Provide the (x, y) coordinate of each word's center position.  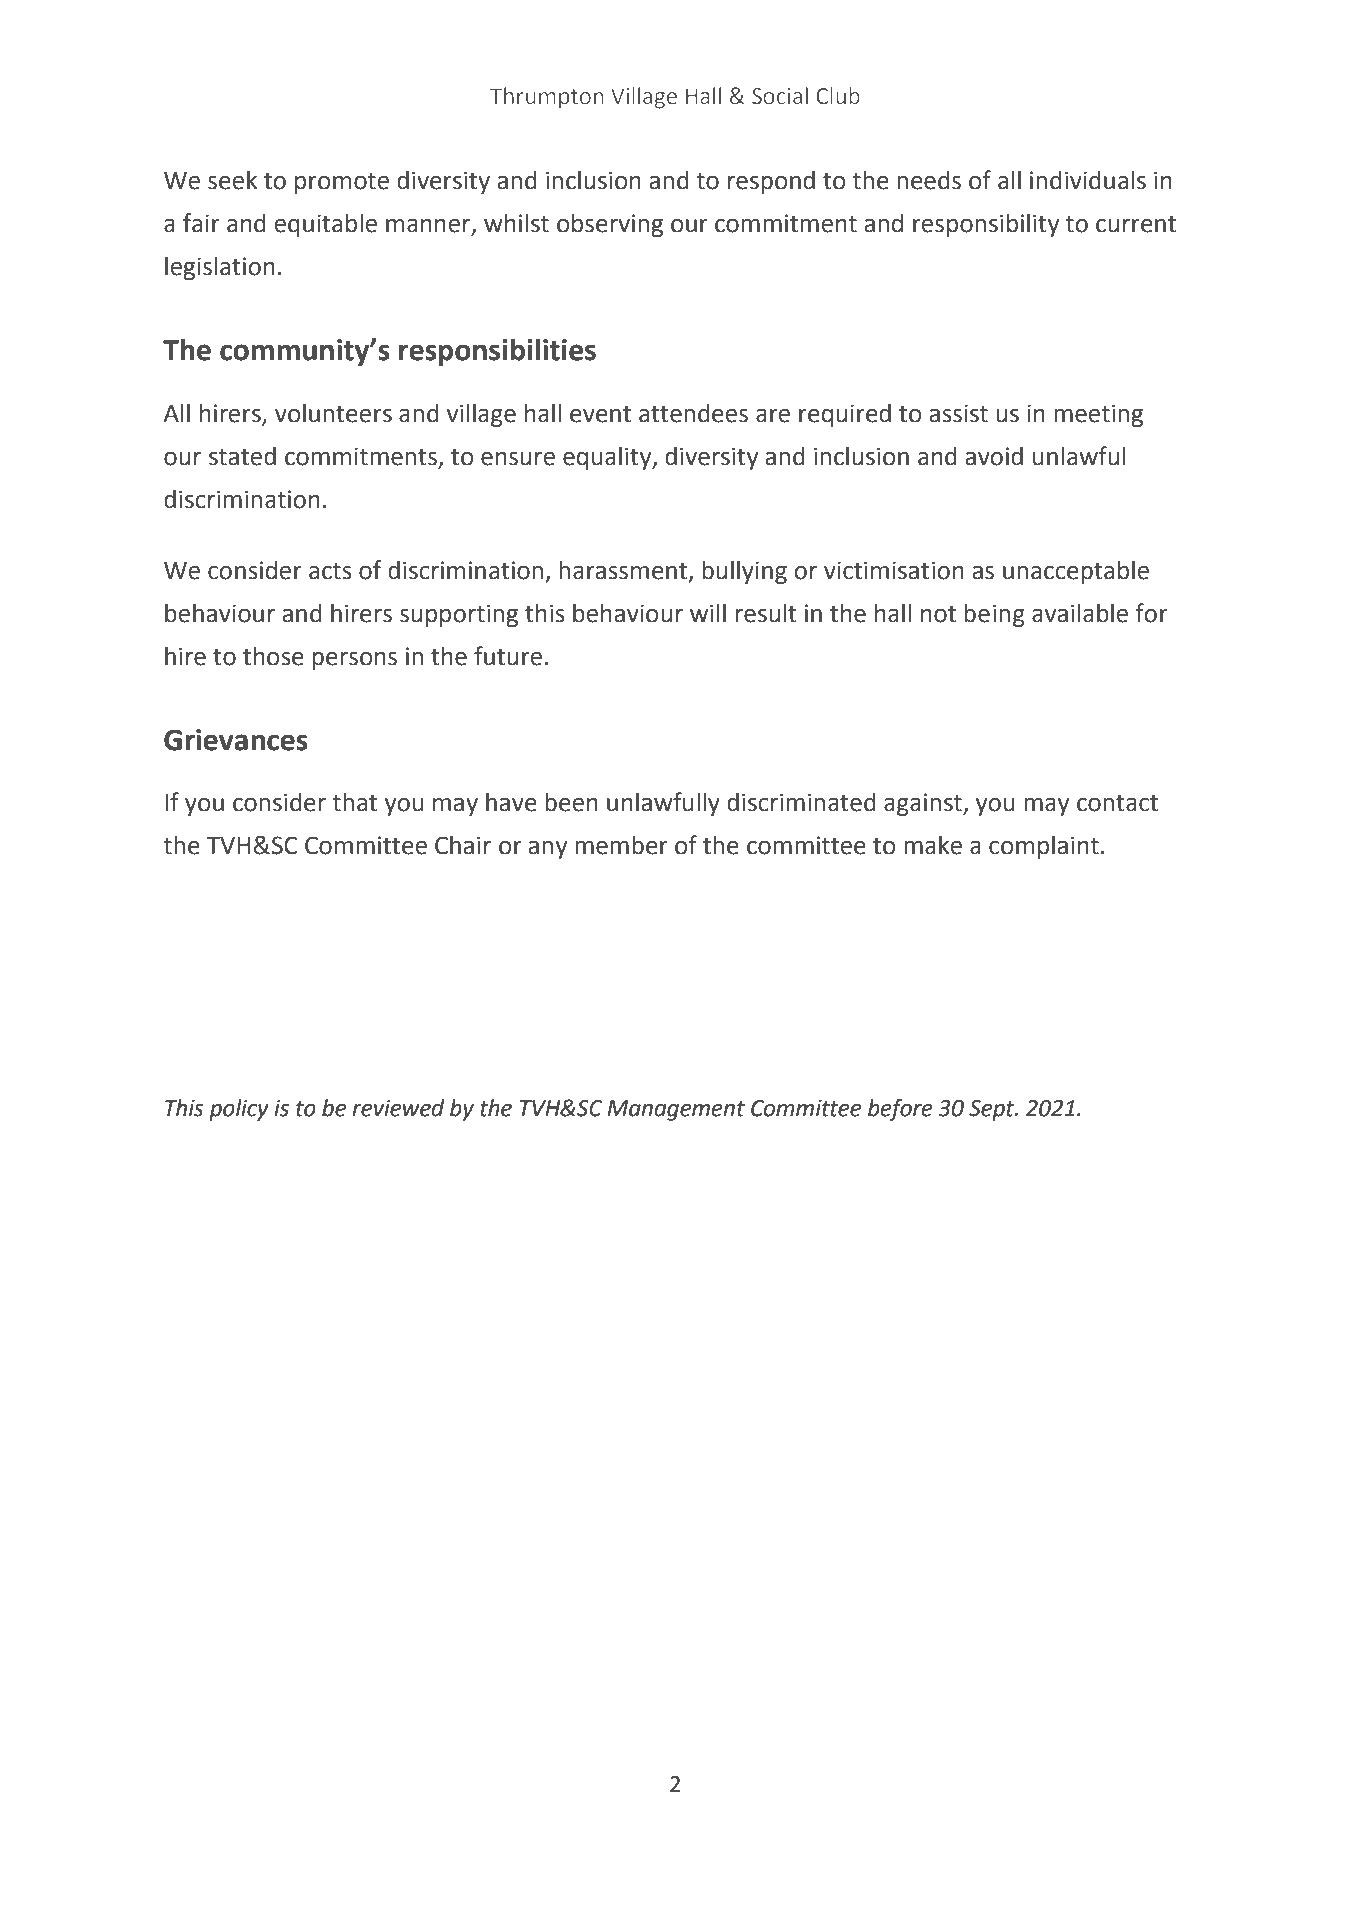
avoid (994, 456)
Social (780, 96)
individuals (1088, 180)
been (571, 802)
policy (239, 1110)
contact (1117, 803)
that (354, 802)
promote (342, 183)
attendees (693, 413)
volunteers (333, 413)
